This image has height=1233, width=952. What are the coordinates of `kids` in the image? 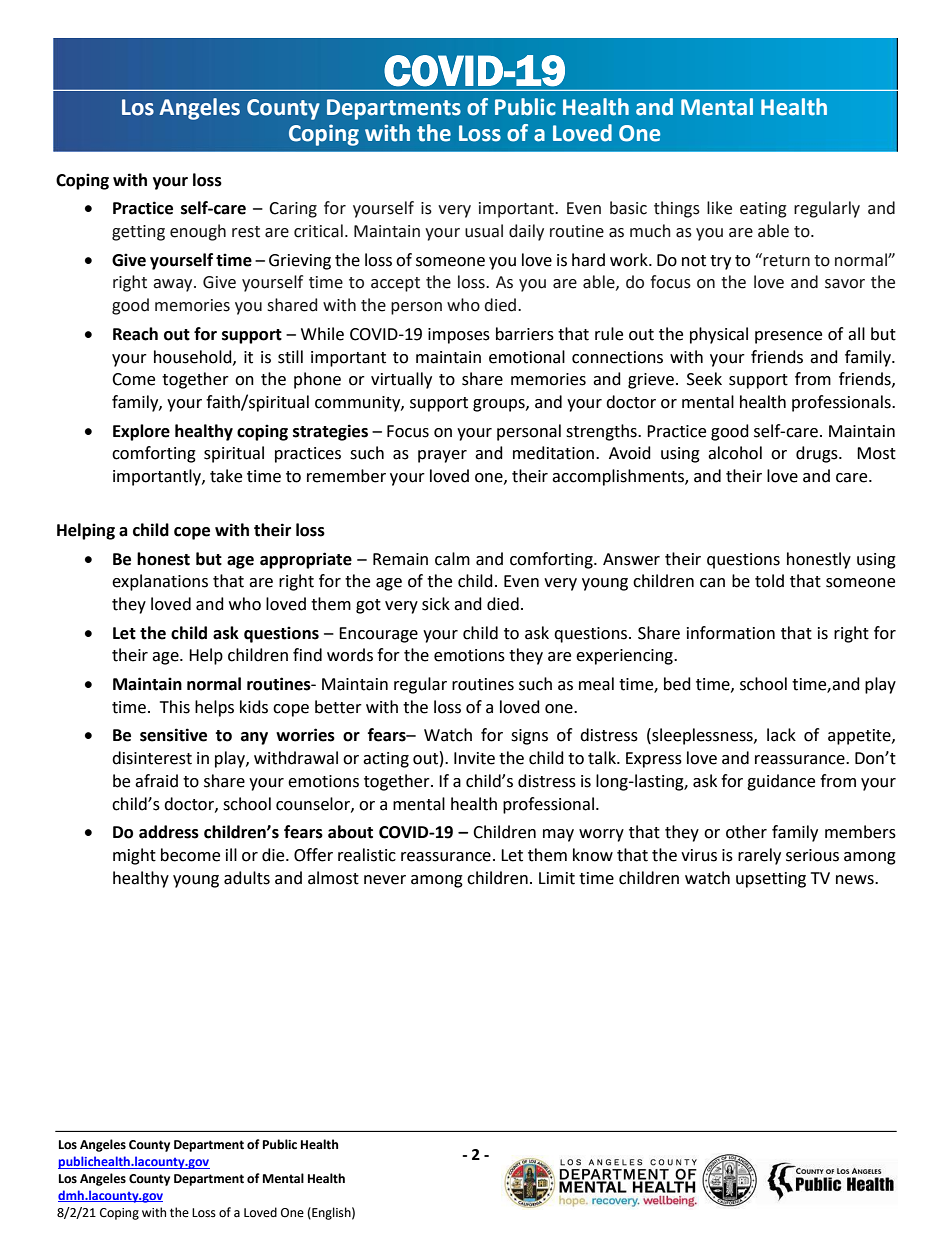 It's located at (254, 707).
